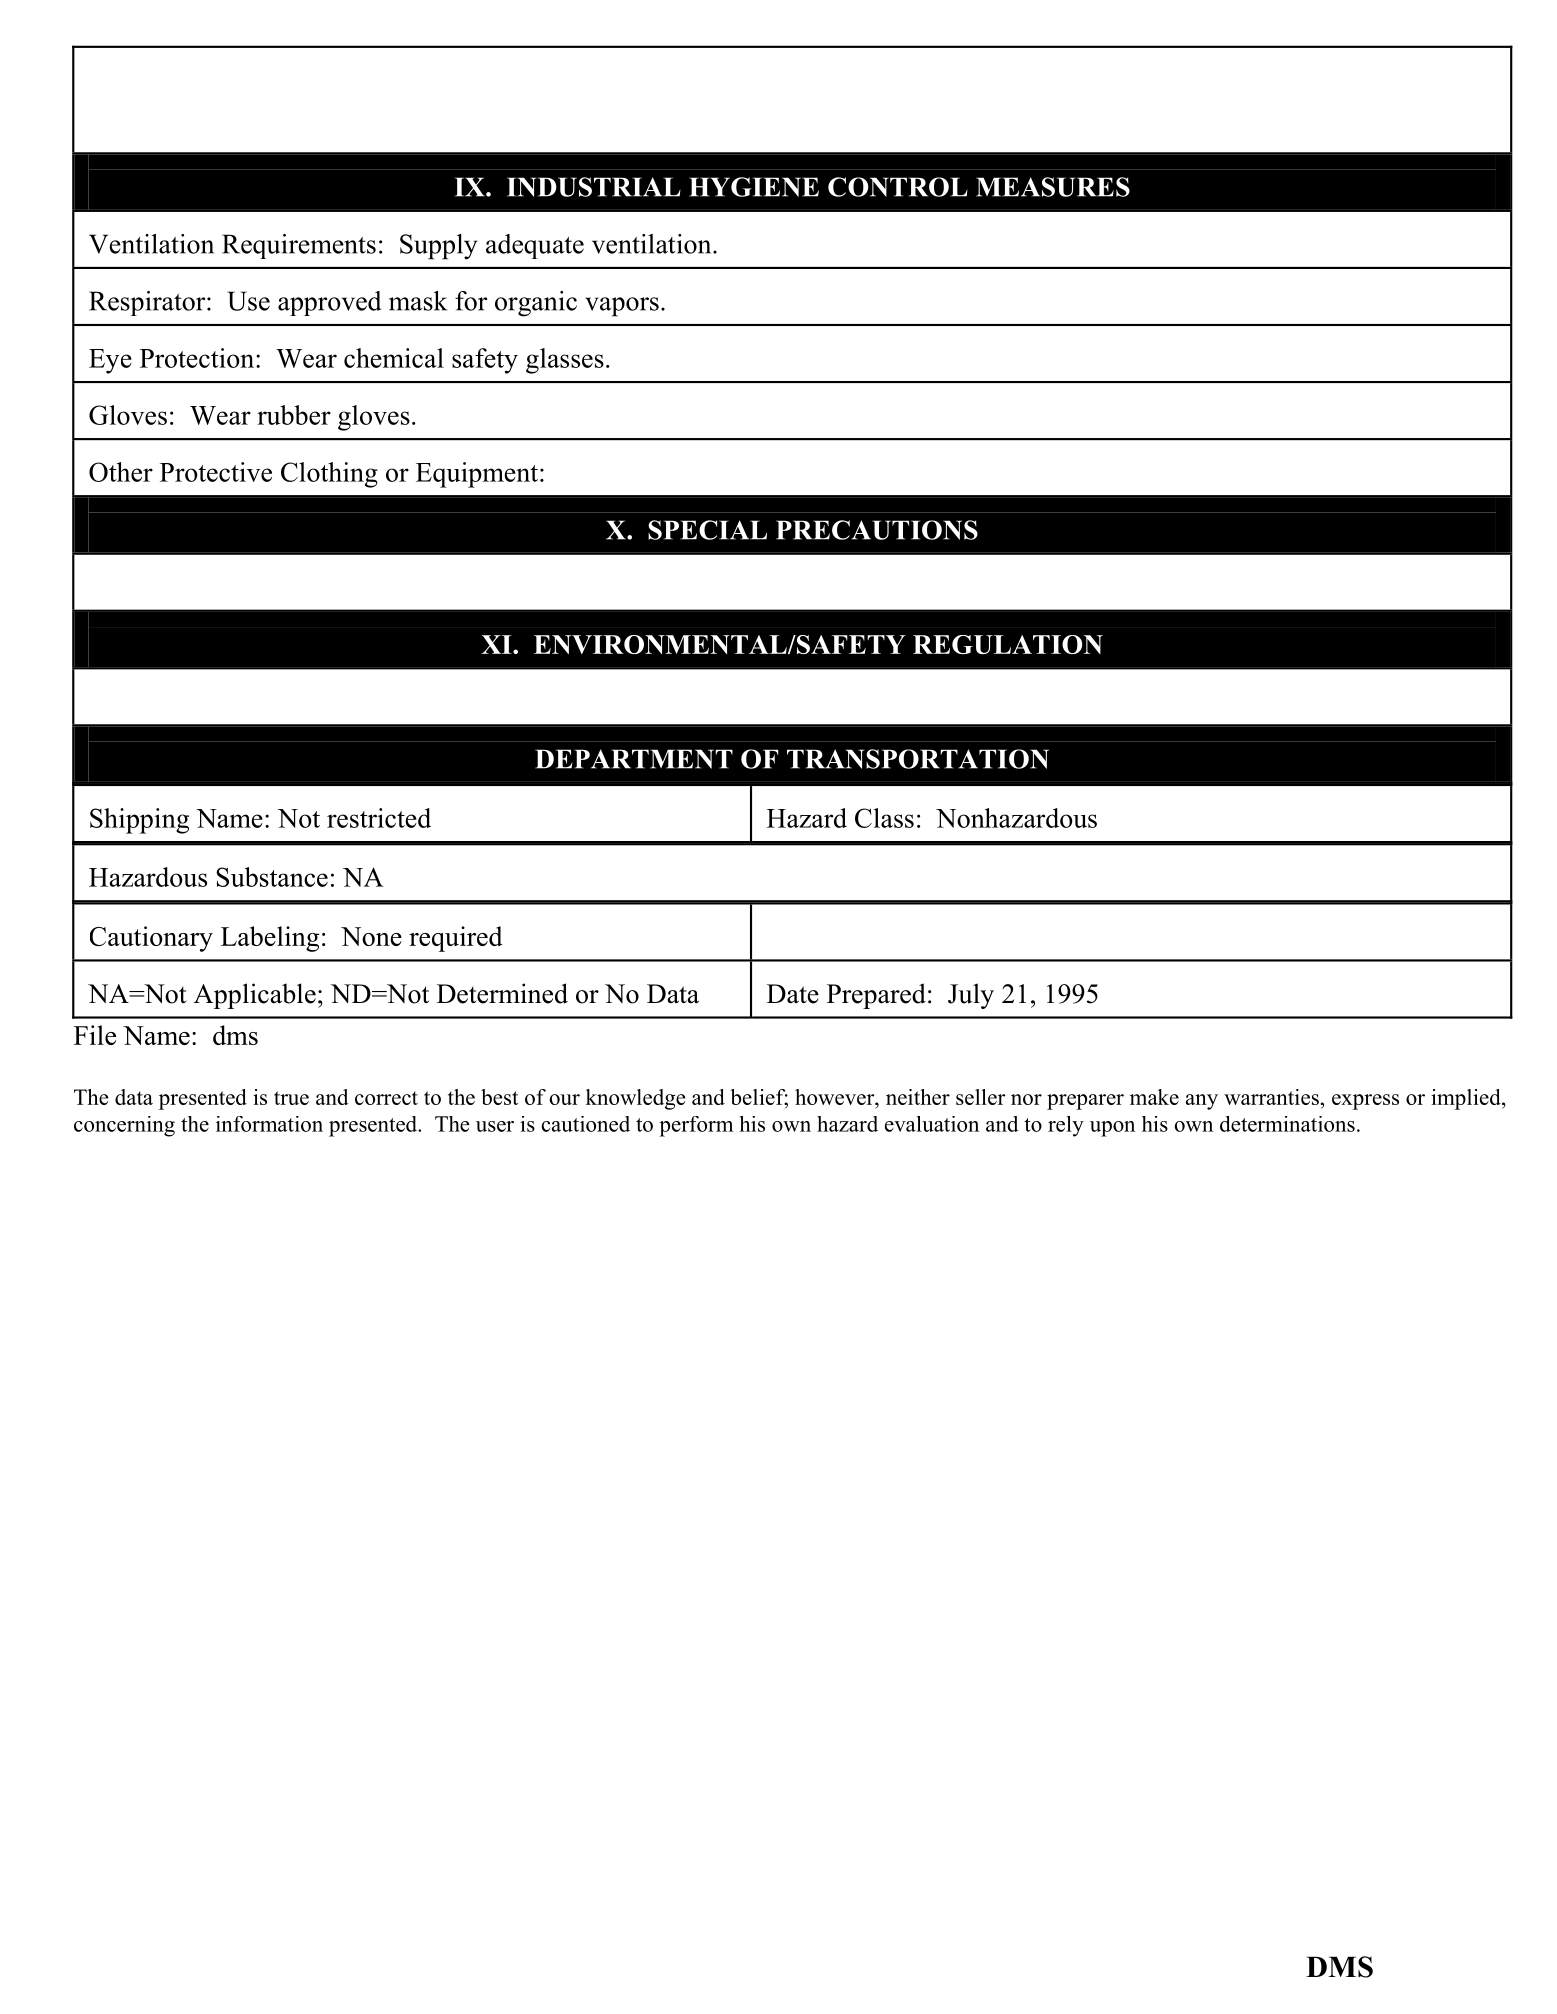 This image has height=2014, width=1557. I want to click on MEASURES, so click(1053, 187).
